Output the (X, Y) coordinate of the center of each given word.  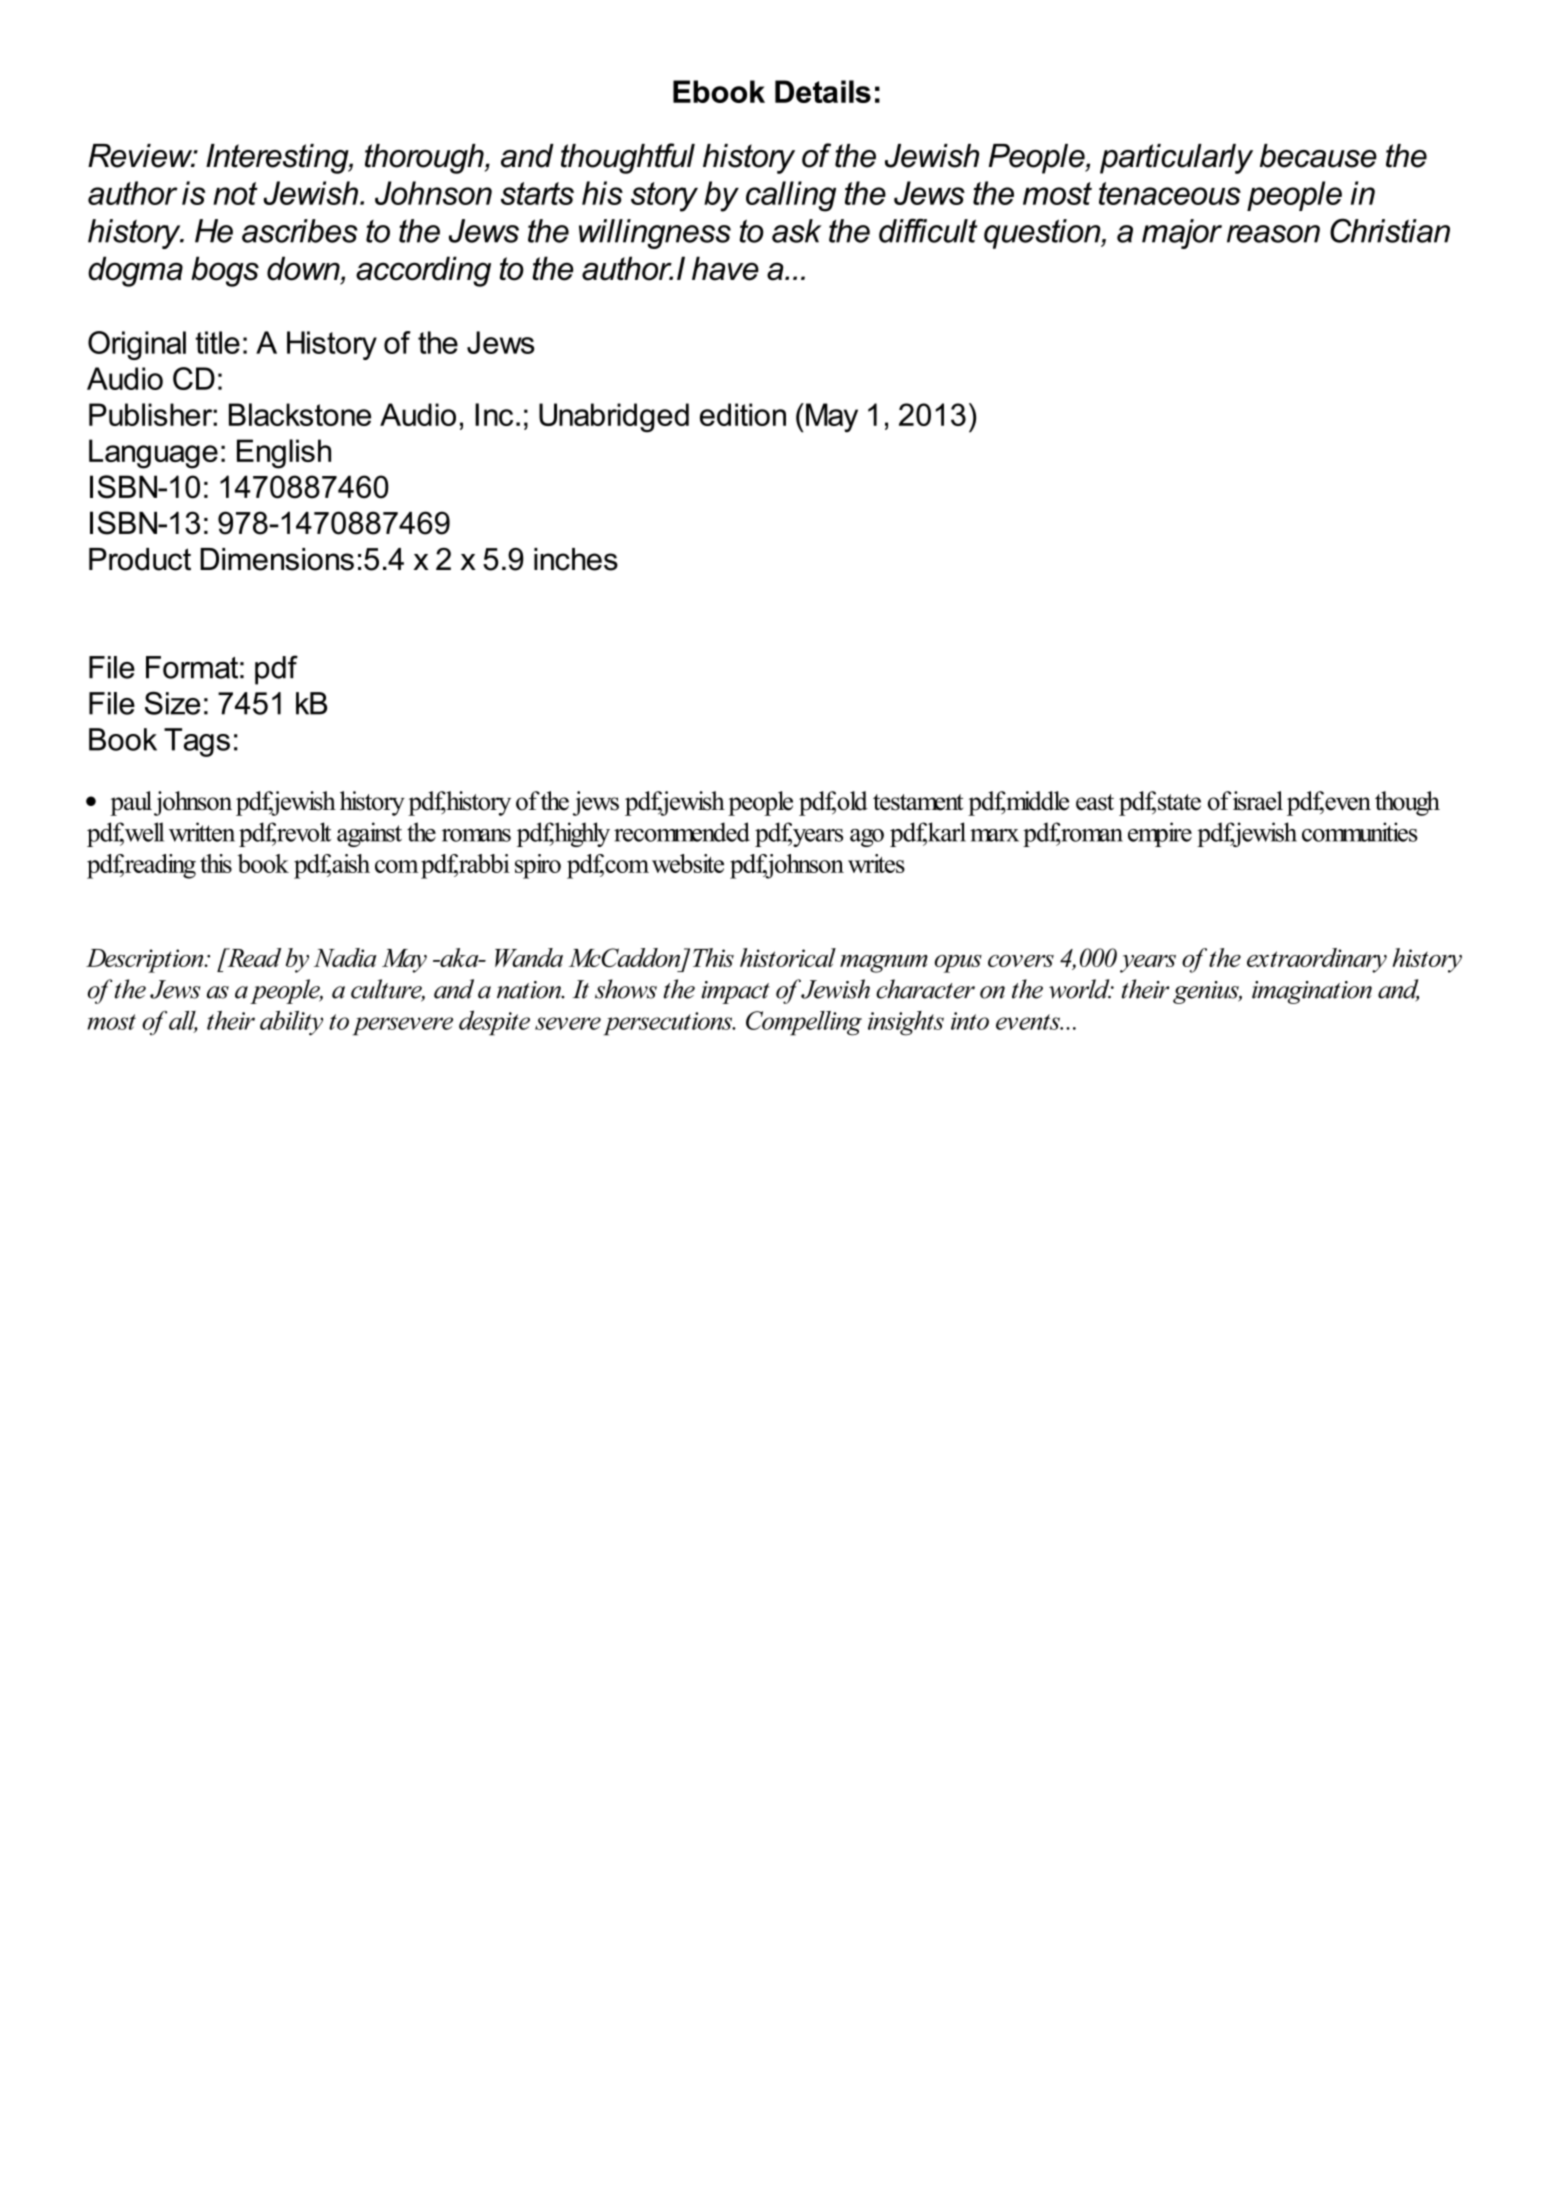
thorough (425, 159)
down (304, 269)
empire (1160, 834)
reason (1273, 234)
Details (823, 91)
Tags (197, 742)
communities (1360, 832)
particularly (1176, 159)
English (284, 454)
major (1182, 234)
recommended (682, 832)
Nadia (345, 957)
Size (172, 703)
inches (576, 559)
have (725, 268)
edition (743, 414)
